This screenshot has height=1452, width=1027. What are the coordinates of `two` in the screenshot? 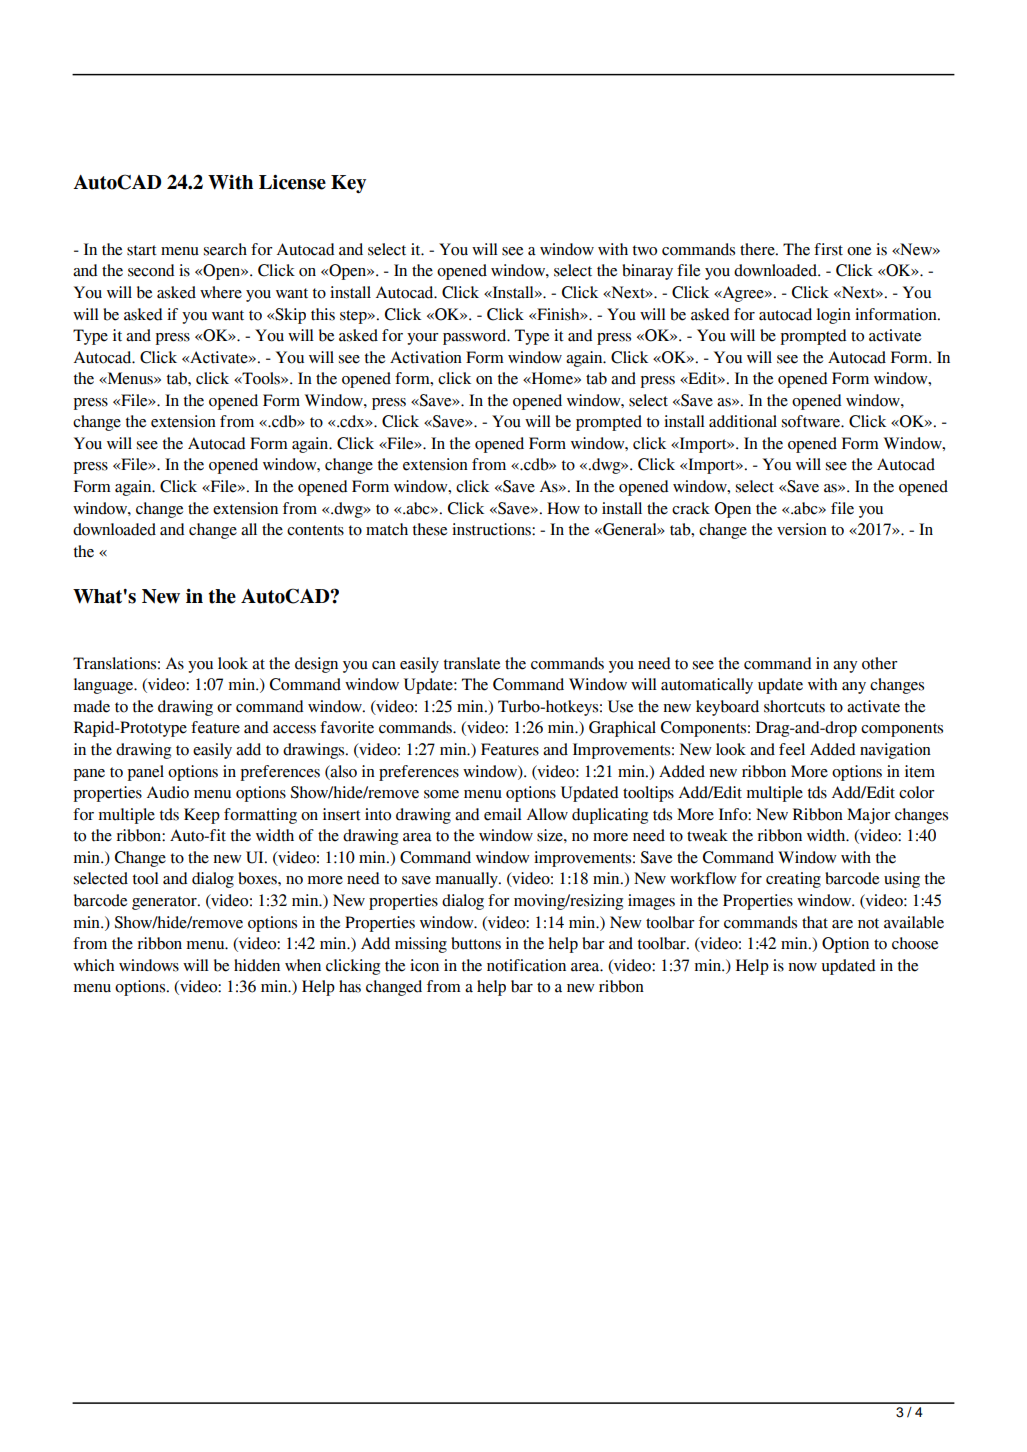 It's located at (645, 250).
